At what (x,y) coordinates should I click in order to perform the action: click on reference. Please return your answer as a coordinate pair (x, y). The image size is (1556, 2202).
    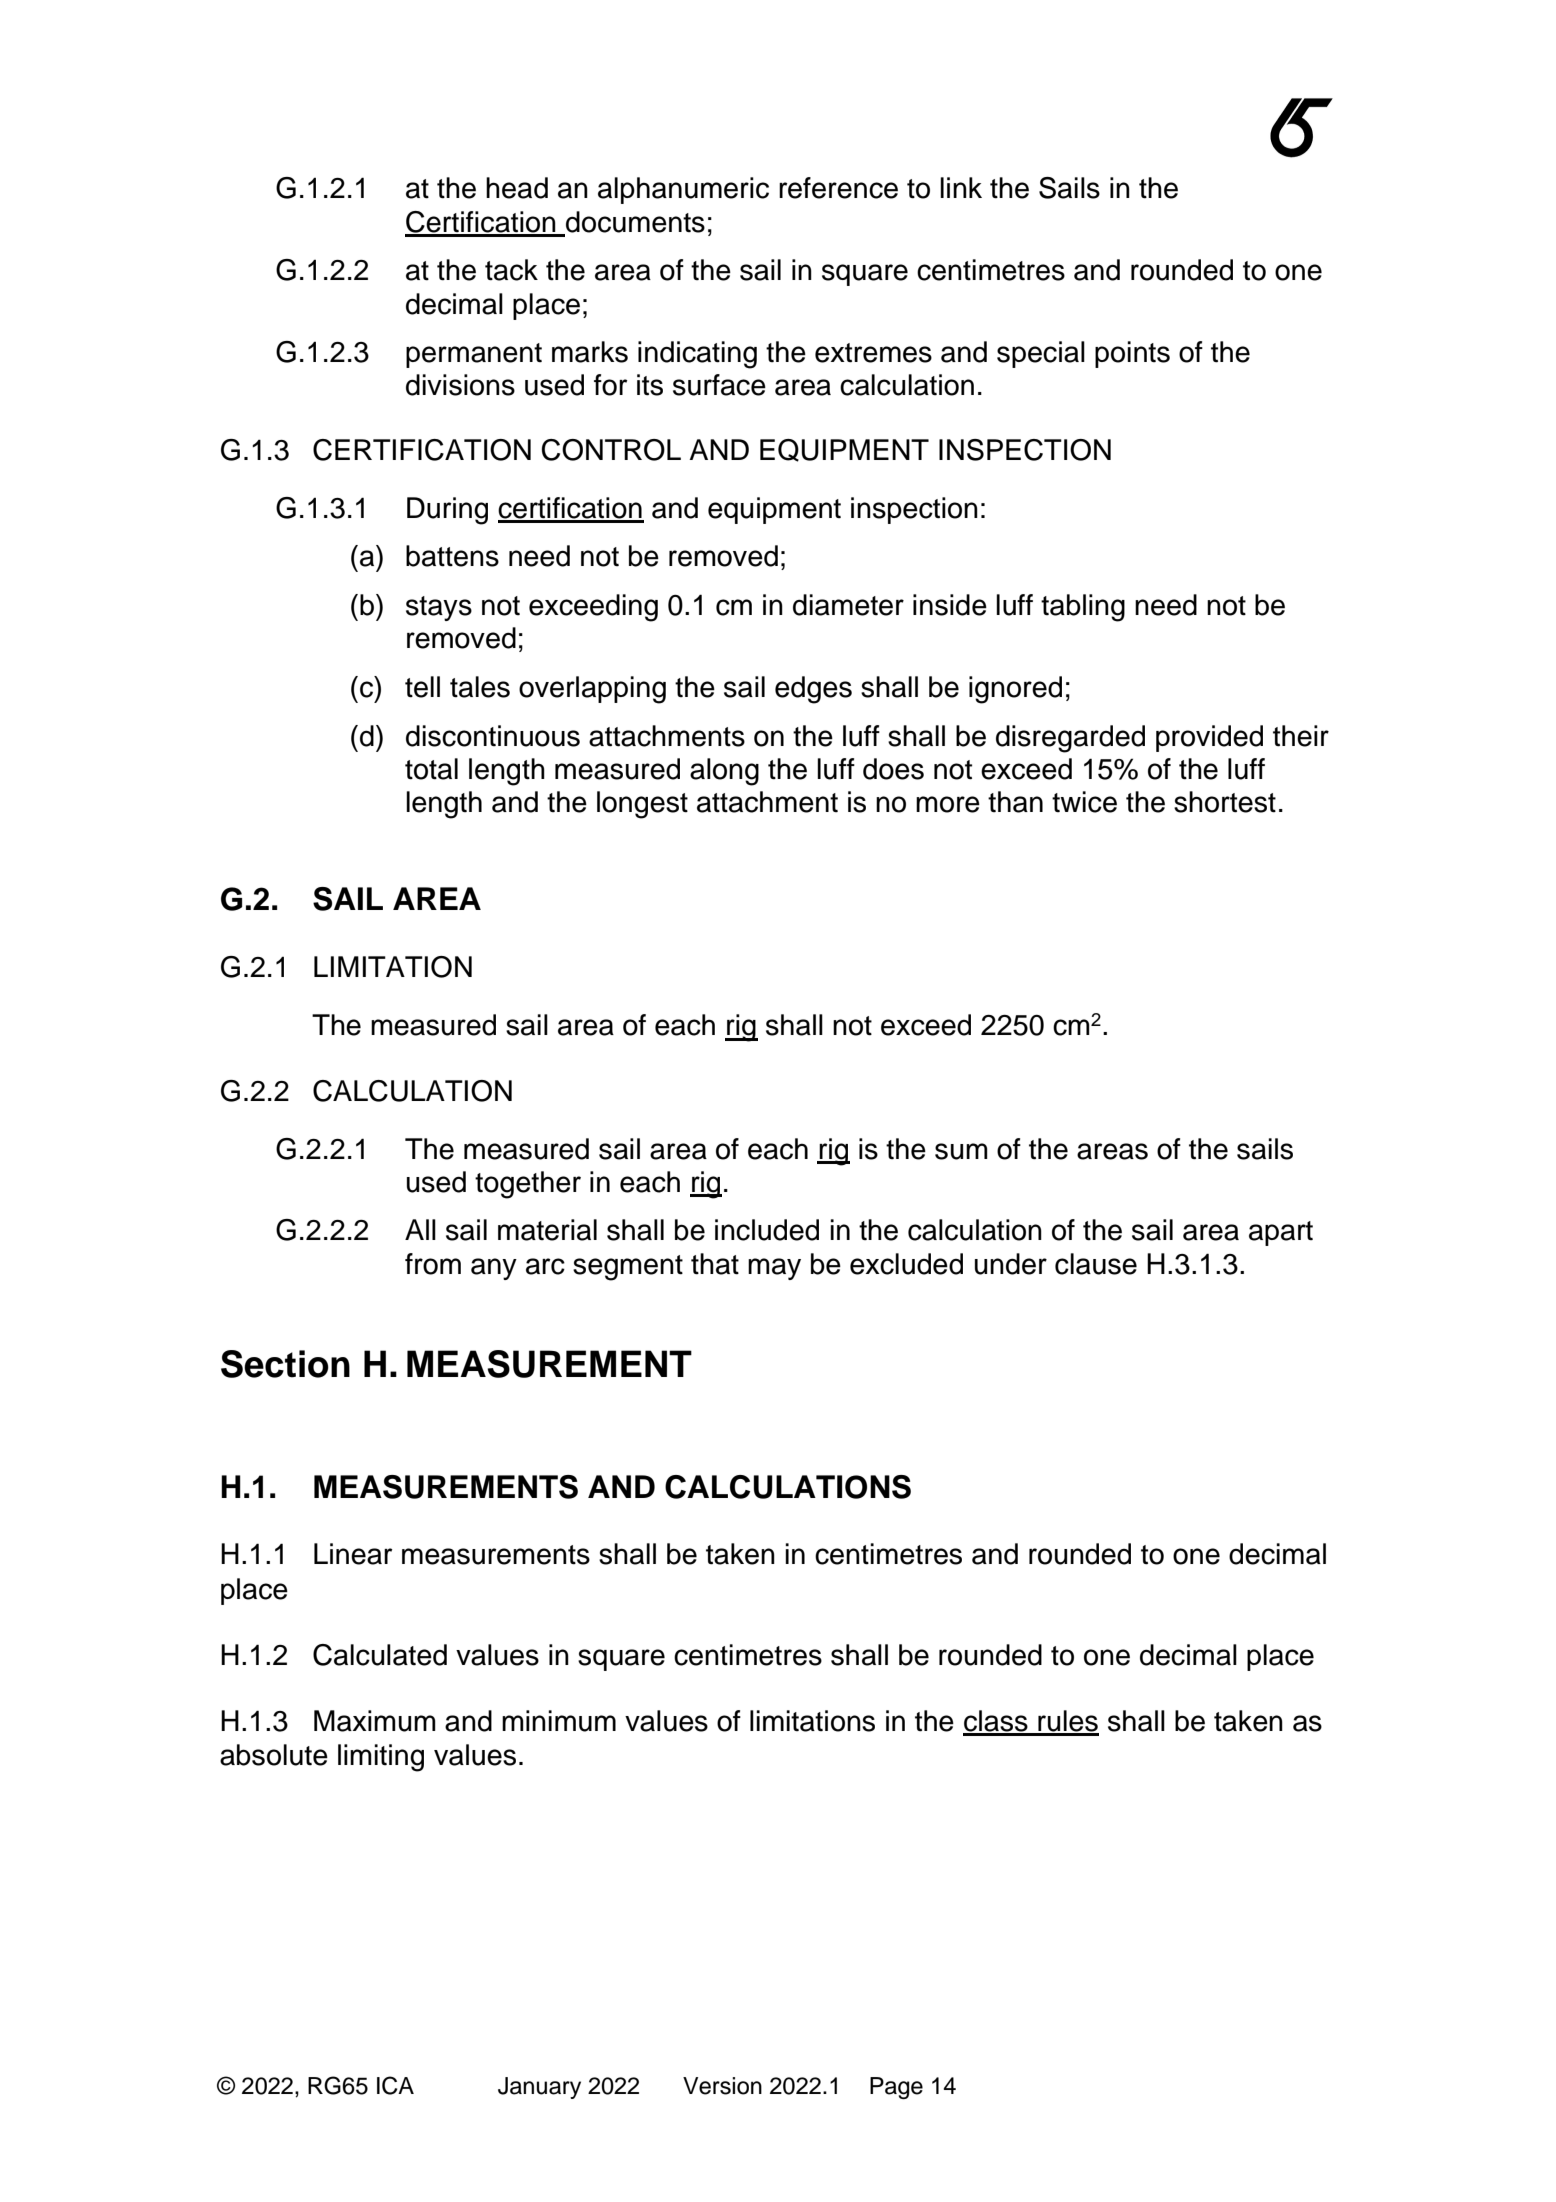
    Looking at the image, I should click on (838, 188).
